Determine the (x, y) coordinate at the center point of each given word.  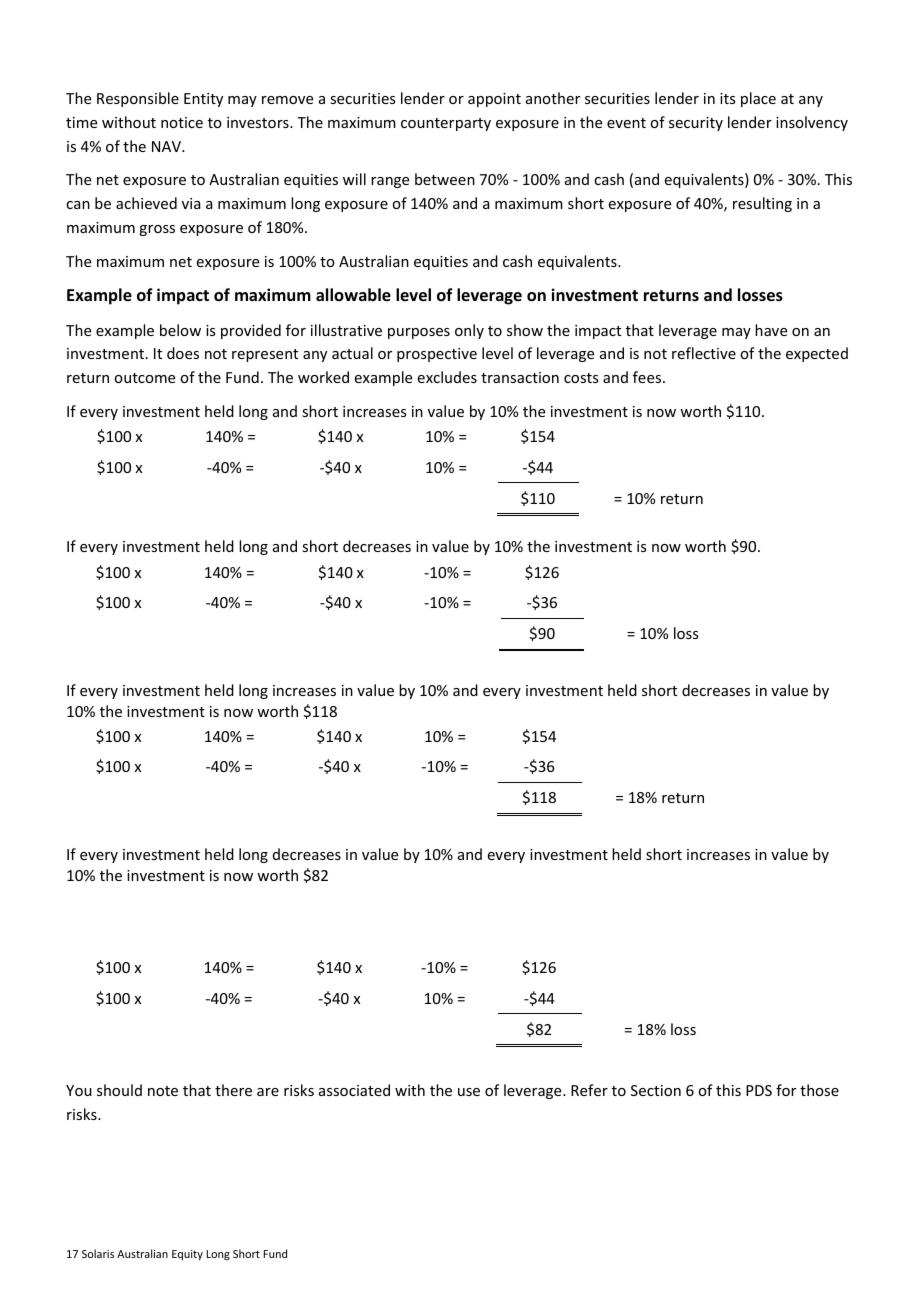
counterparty (446, 124)
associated (354, 1090)
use (469, 1092)
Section (656, 1090)
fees (648, 377)
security (696, 124)
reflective (704, 353)
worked (323, 377)
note (163, 1091)
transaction (520, 377)
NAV (168, 146)
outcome (144, 378)
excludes (447, 377)
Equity (187, 1255)
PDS (759, 1090)
